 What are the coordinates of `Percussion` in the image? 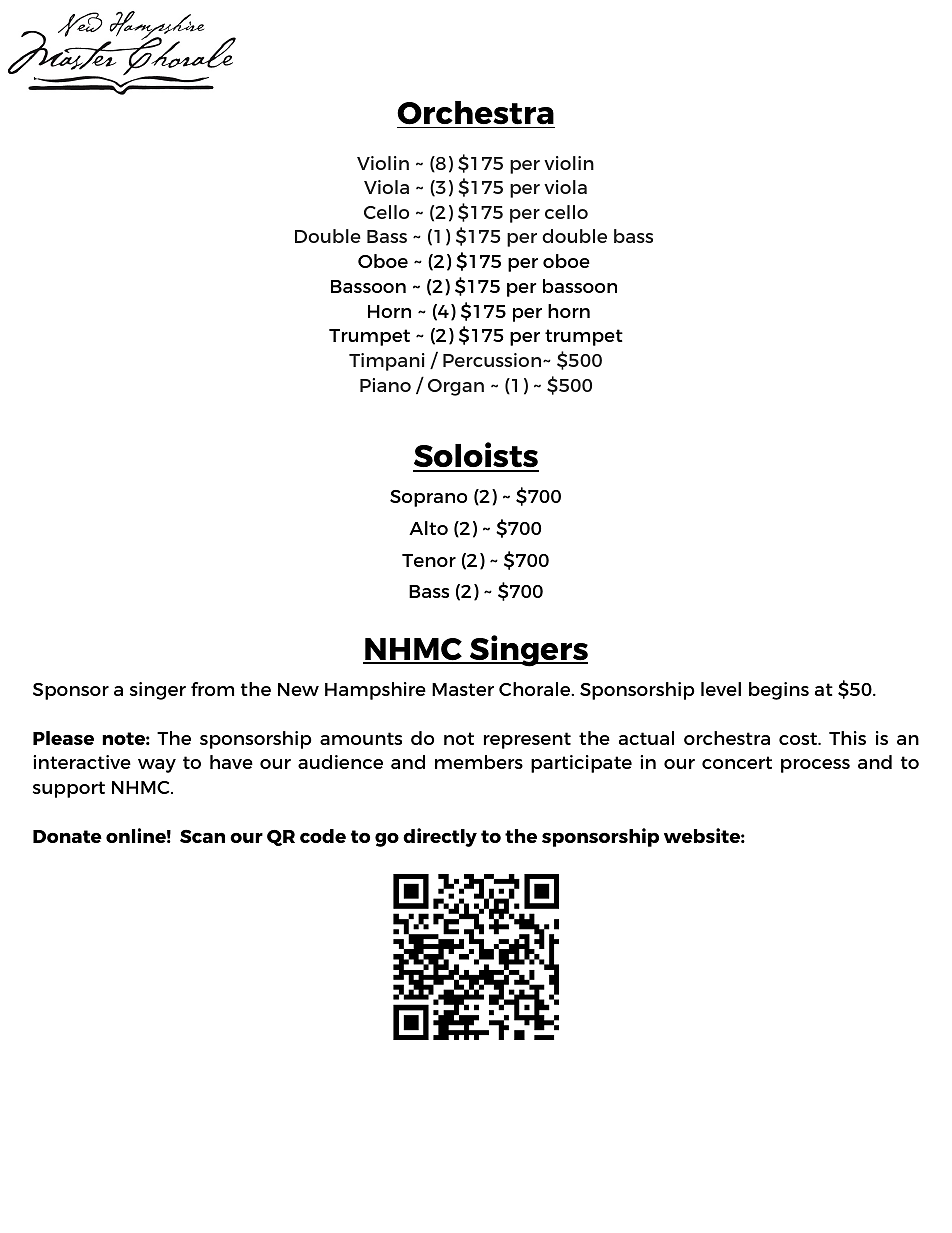 It's located at (493, 360).
